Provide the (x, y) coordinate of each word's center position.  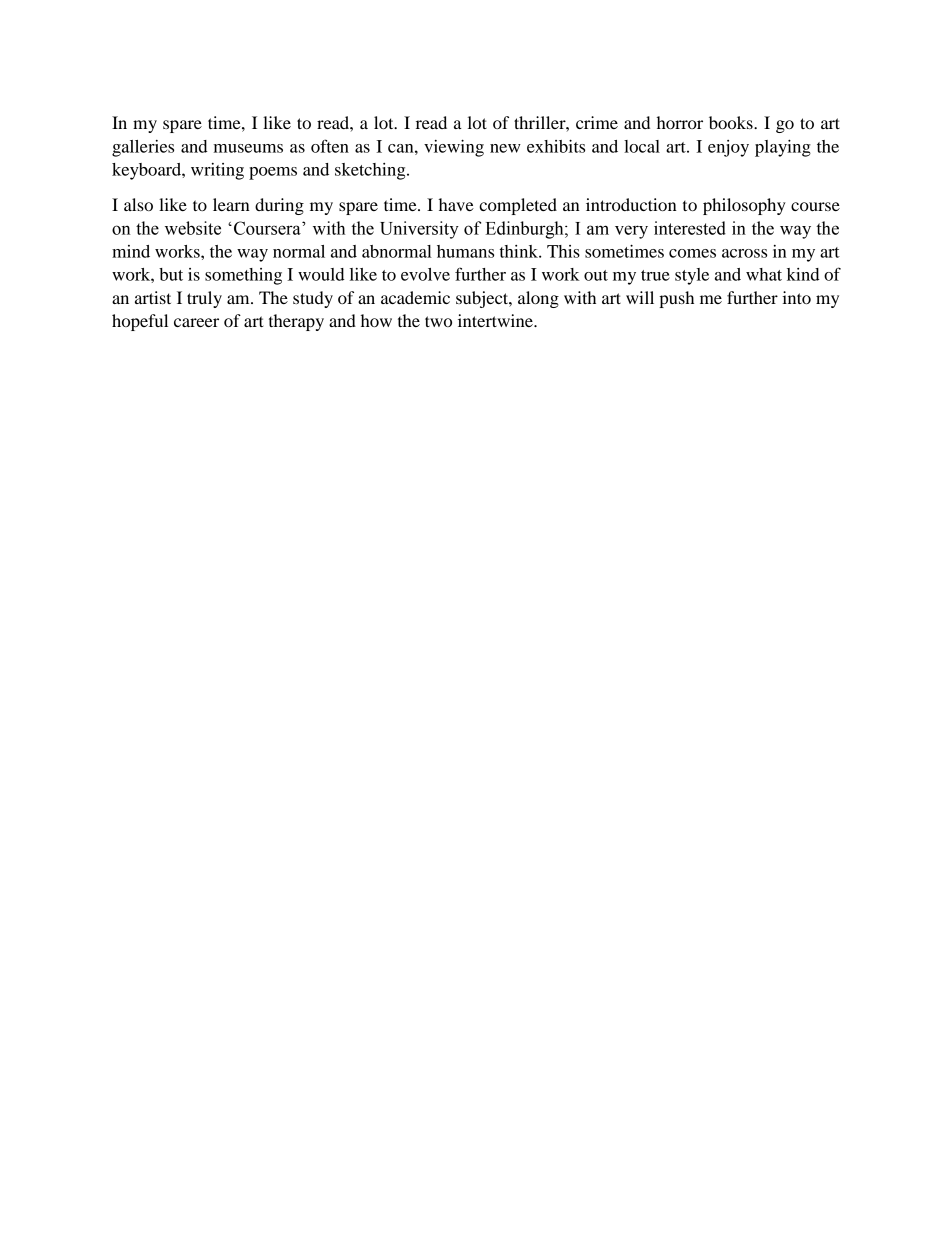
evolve (425, 274)
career (196, 322)
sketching (371, 171)
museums (248, 148)
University (419, 230)
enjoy (728, 148)
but (171, 274)
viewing (454, 148)
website (193, 228)
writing (217, 171)
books (732, 122)
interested (690, 228)
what (764, 274)
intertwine (496, 320)
